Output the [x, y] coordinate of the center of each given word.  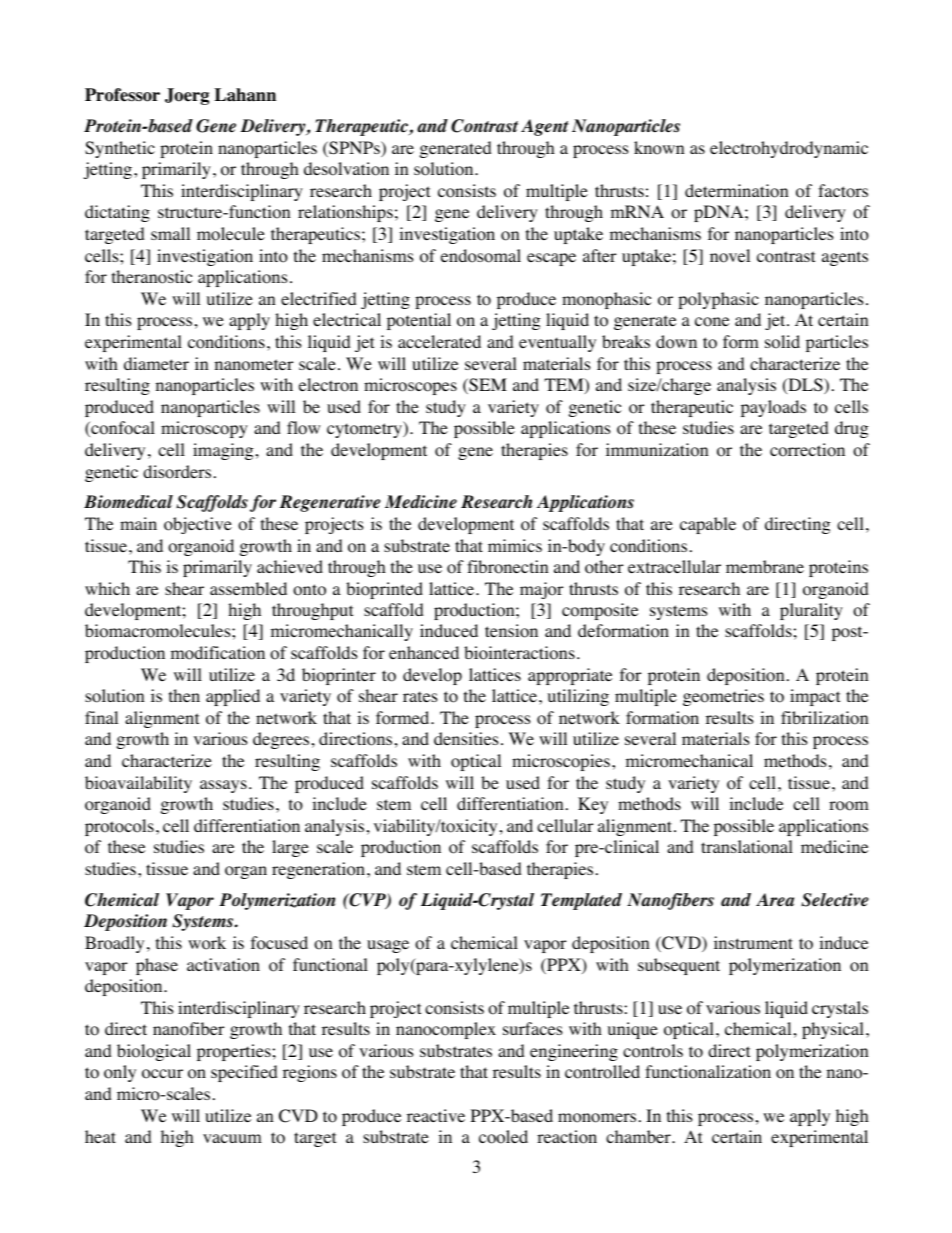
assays [223, 786]
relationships [345, 213]
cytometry [365, 429]
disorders [177, 472]
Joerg [187, 96]
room [849, 806]
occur [162, 1074]
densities [466, 738]
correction [807, 450]
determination [736, 191]
